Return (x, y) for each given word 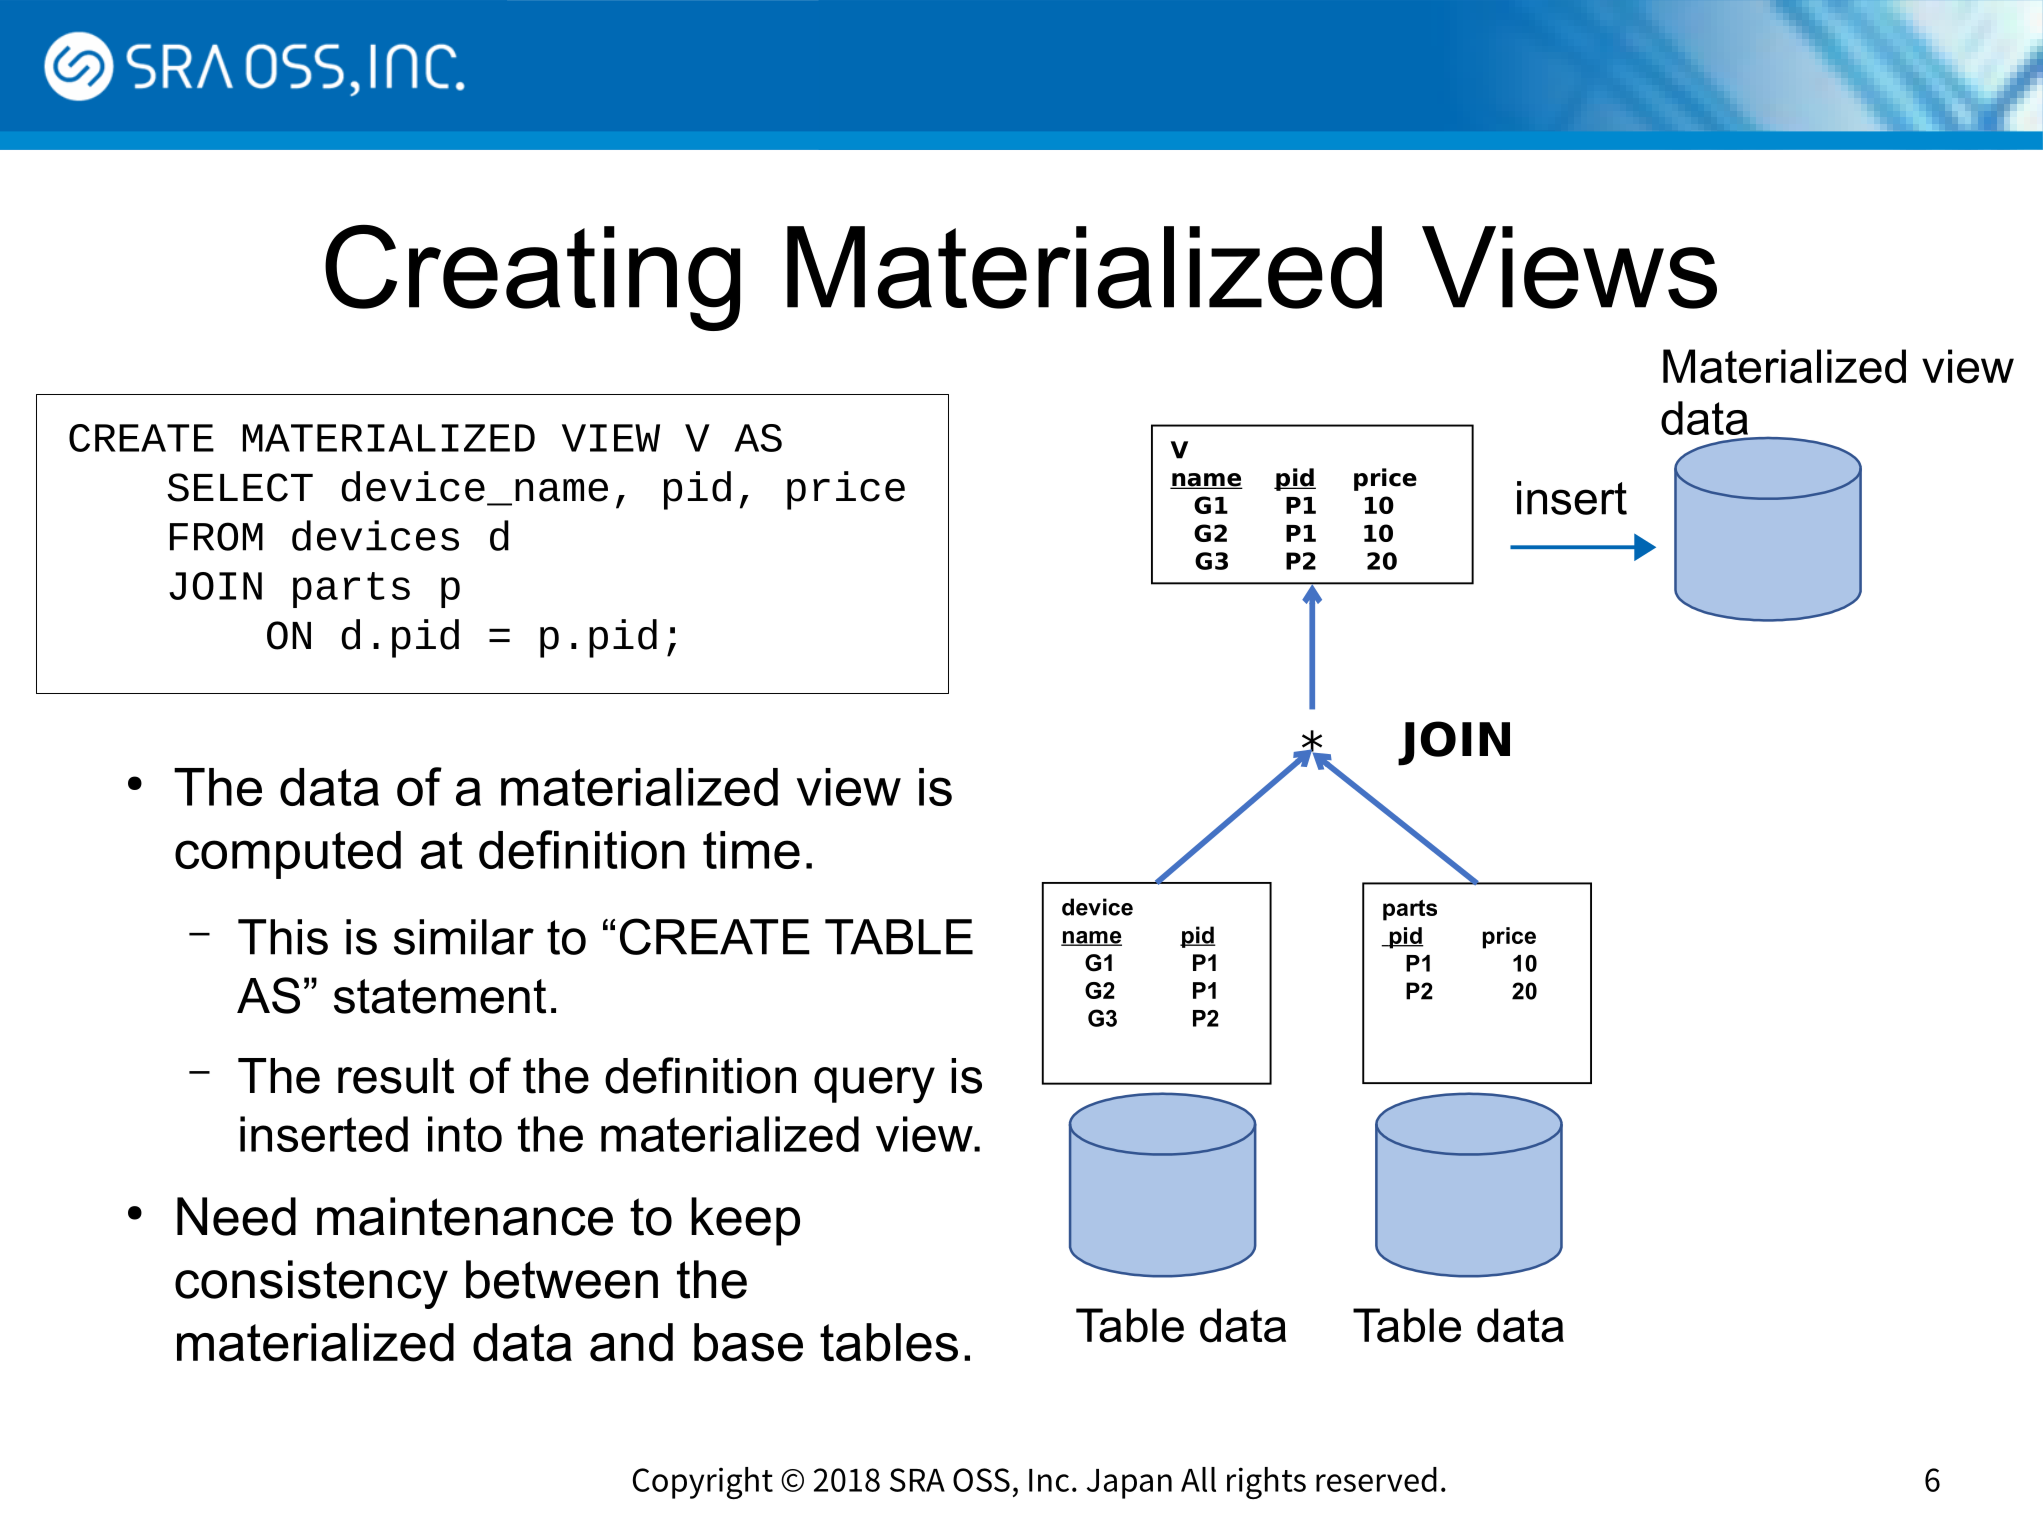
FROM (216, 536)
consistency (311, 1284)
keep (745, 1221)
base (748, 1342)
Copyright (703, 1483)
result (396, 1076)
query (874, 1085)
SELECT (240, 487)
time (751, 850)
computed (288, 855)
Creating (532, 278)
